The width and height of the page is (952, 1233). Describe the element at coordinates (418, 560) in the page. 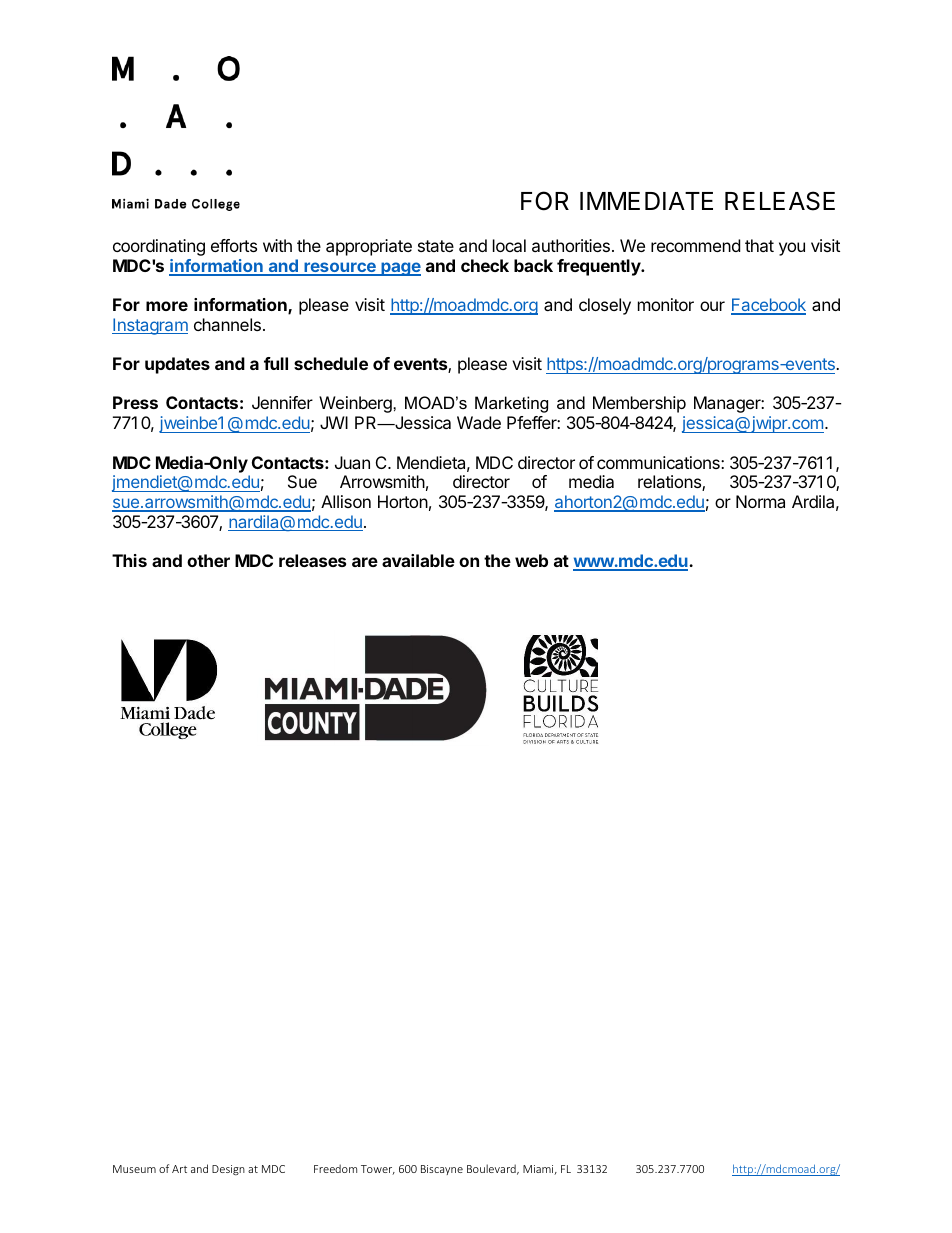

I see `available` at that location.
